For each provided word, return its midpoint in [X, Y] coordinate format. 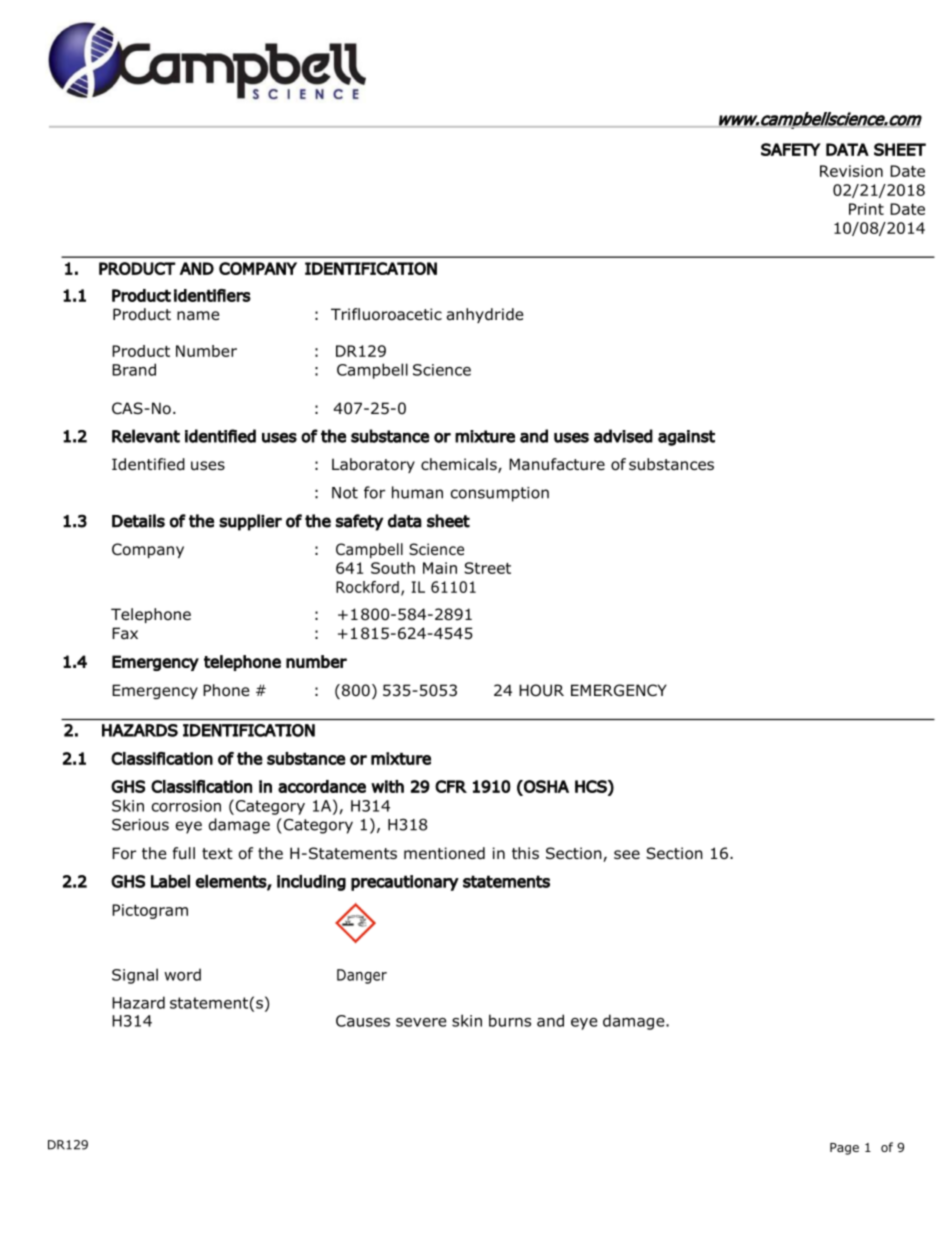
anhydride [485, 315]
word [182, 974]
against [686, 438]
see [627, 854]
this [525, 853]
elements [231, 882]
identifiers [212, 295]
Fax [125, 633]
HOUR [541, 690]
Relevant [146, 436]
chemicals [460, 465]
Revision [851, 171]
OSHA [545, 787]
